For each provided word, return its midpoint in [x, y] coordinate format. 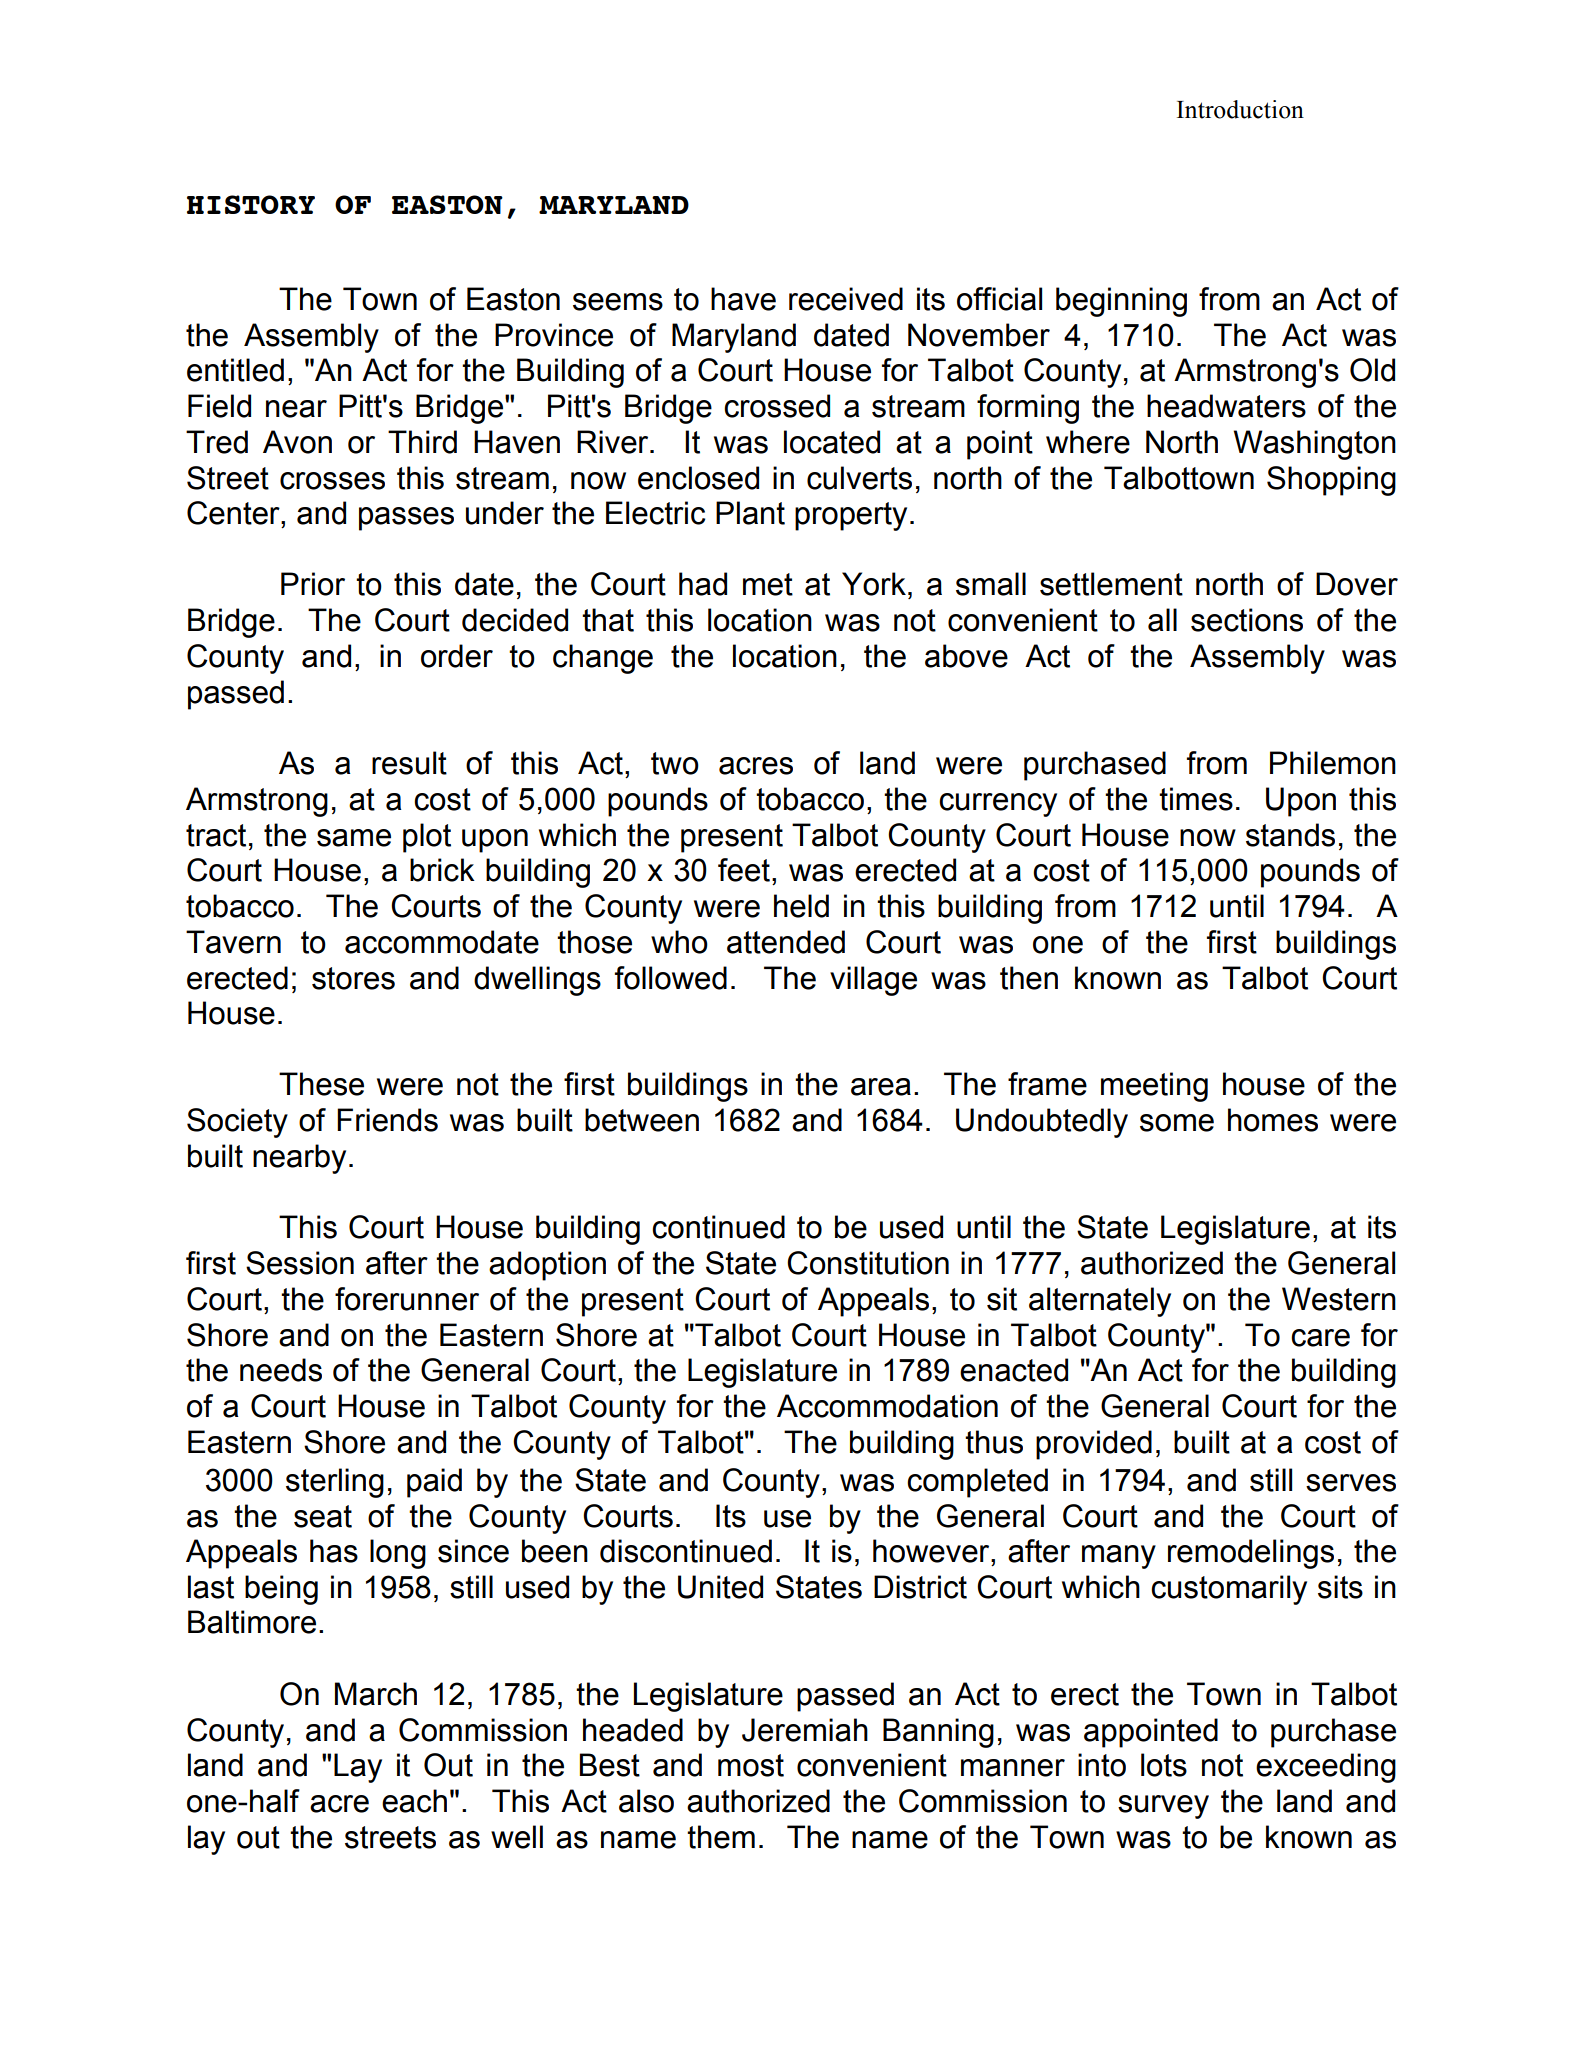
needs [281, 1370]
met [768, 584]
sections [1247, 620]
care [1320, 1338]
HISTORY [251, 204]
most [751, 1765]
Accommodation [887, 1406]
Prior [313, 584]
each [414, 1801]
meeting [1154, 1087]
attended [786, 942]
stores [353, 978]
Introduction [1240, 109]
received [846, 299]
